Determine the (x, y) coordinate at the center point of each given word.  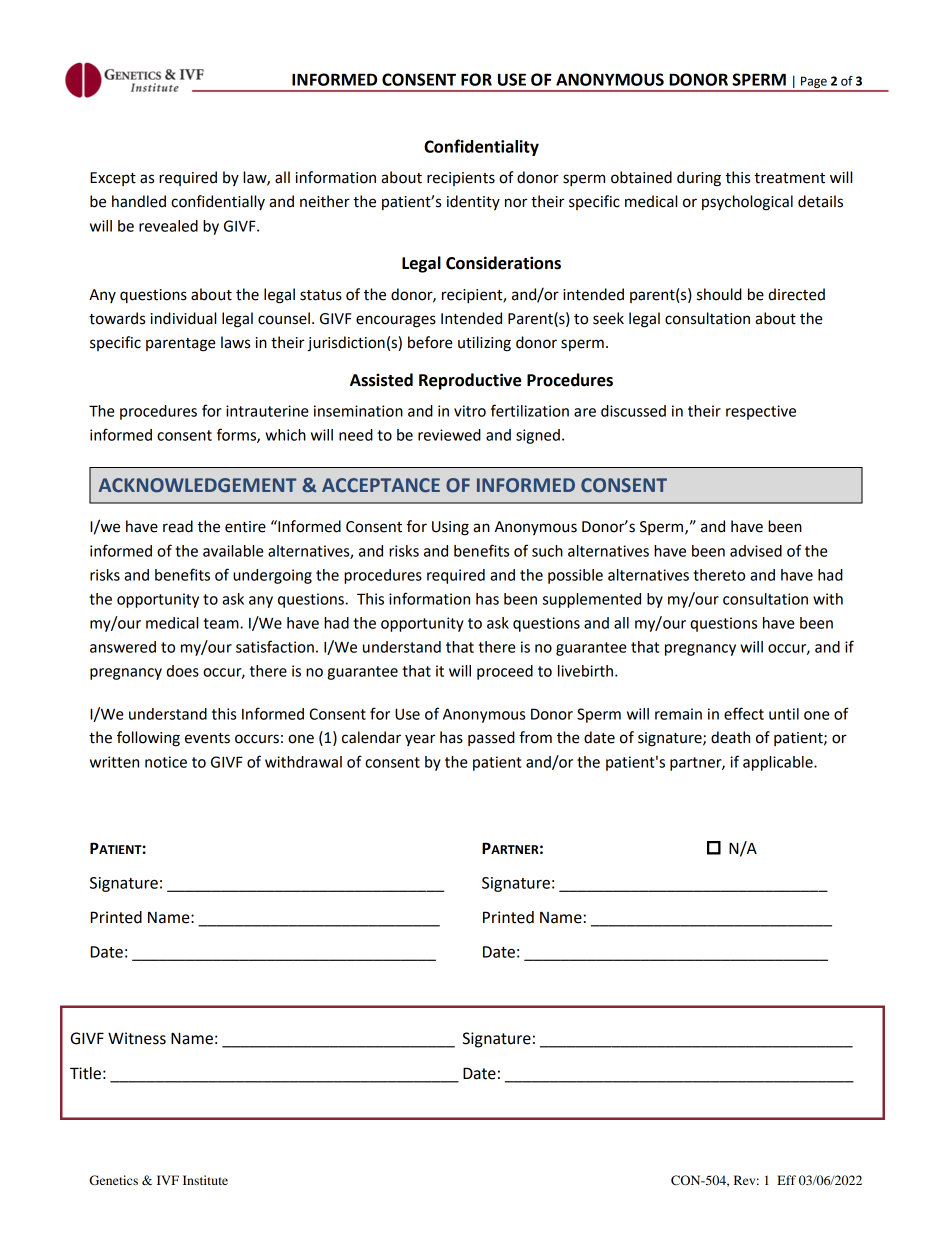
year (420, 740)
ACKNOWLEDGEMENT (198, 485)
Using (450, 528)
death (730, 737)
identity (473, 202)
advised (756, 551)
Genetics (113, 1180)
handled (139, 201)
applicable (779, 763)
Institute (205, 1180)
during (699, 179)
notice (166, 762)
